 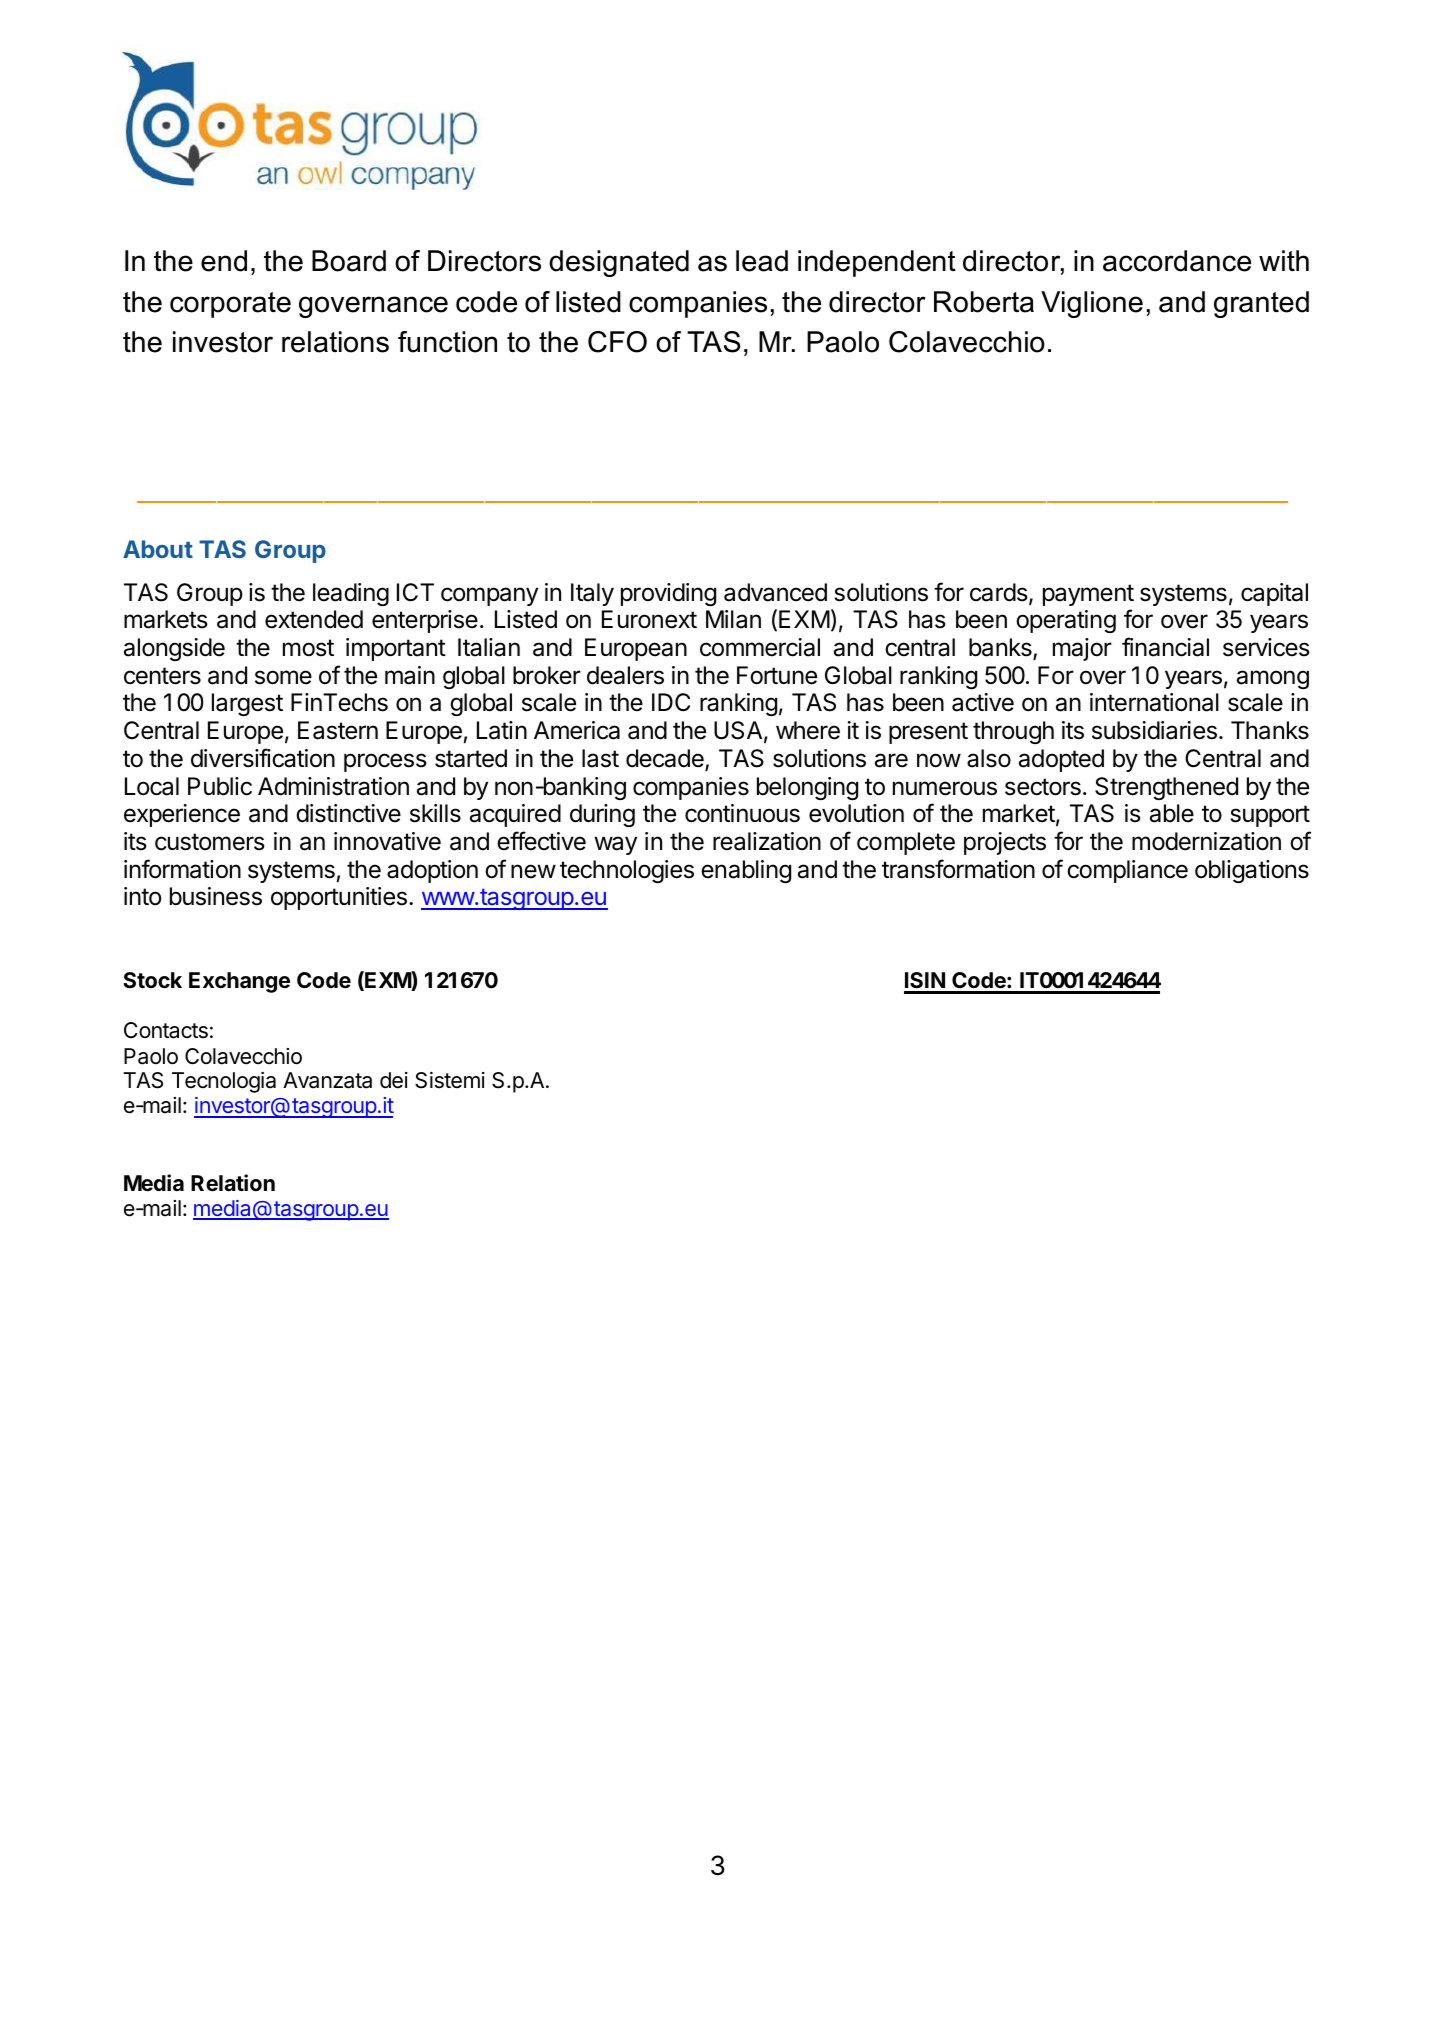 What do you see at coordinates (777, 675) in the image?
I see `Fortune` at bounding box center [777, 675].
